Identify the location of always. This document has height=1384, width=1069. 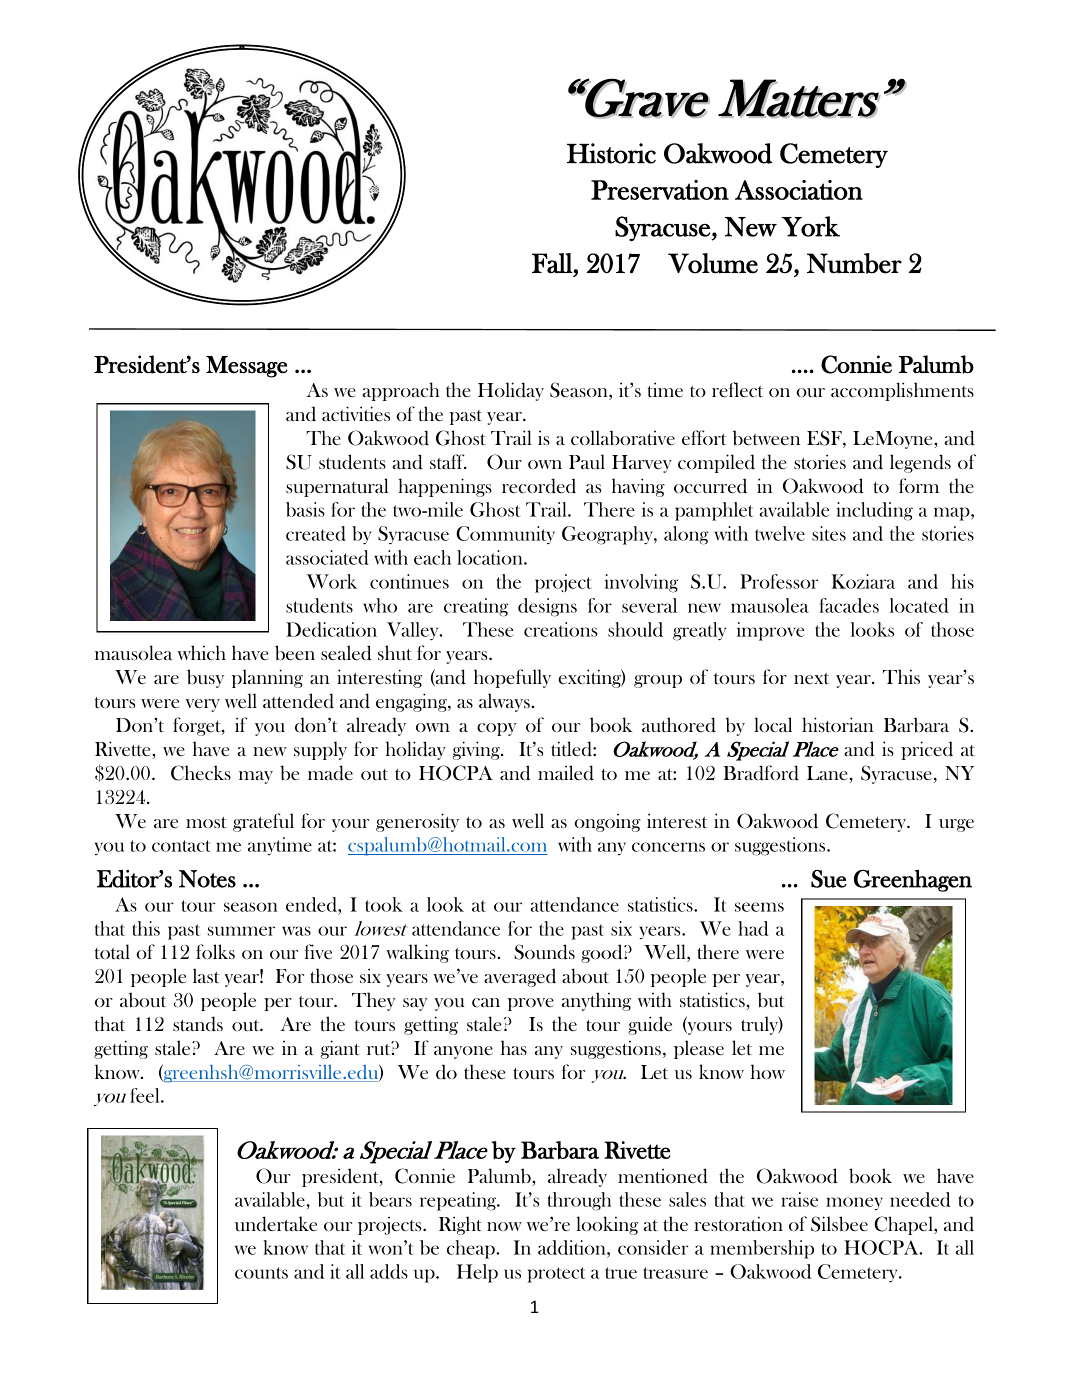
(504, 702).
